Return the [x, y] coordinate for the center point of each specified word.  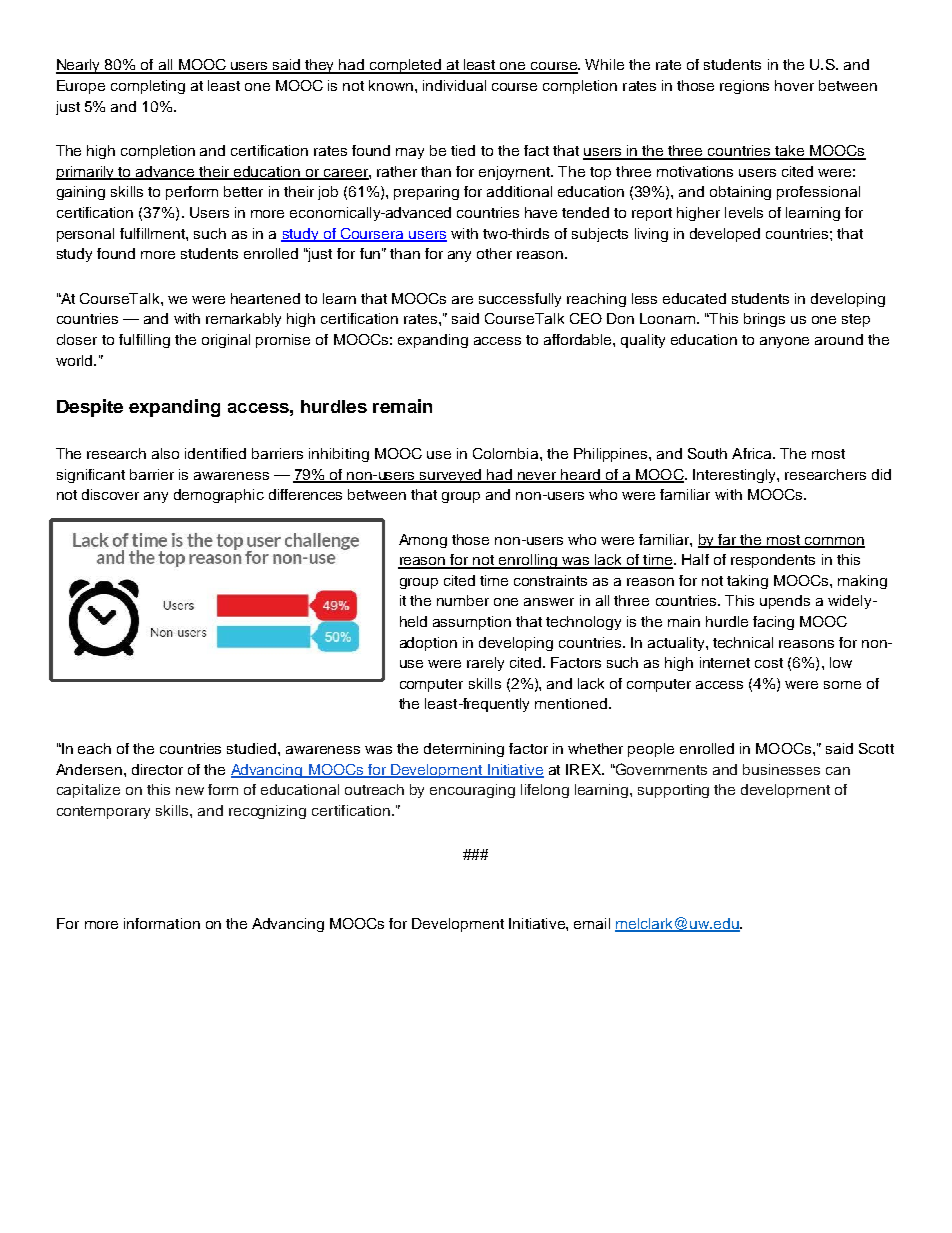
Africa [753, 453]
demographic [219, 496]
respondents [773, 561]
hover [794, 85]
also [165, 453]
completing [148, 87]
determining [464, 750]
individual [454, 85]
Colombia [507, 453]
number [463, 600]
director [157, 769]
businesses [781, 769]
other [494, 253]
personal [85, 235]
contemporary [103, 812]
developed [725, 235]
